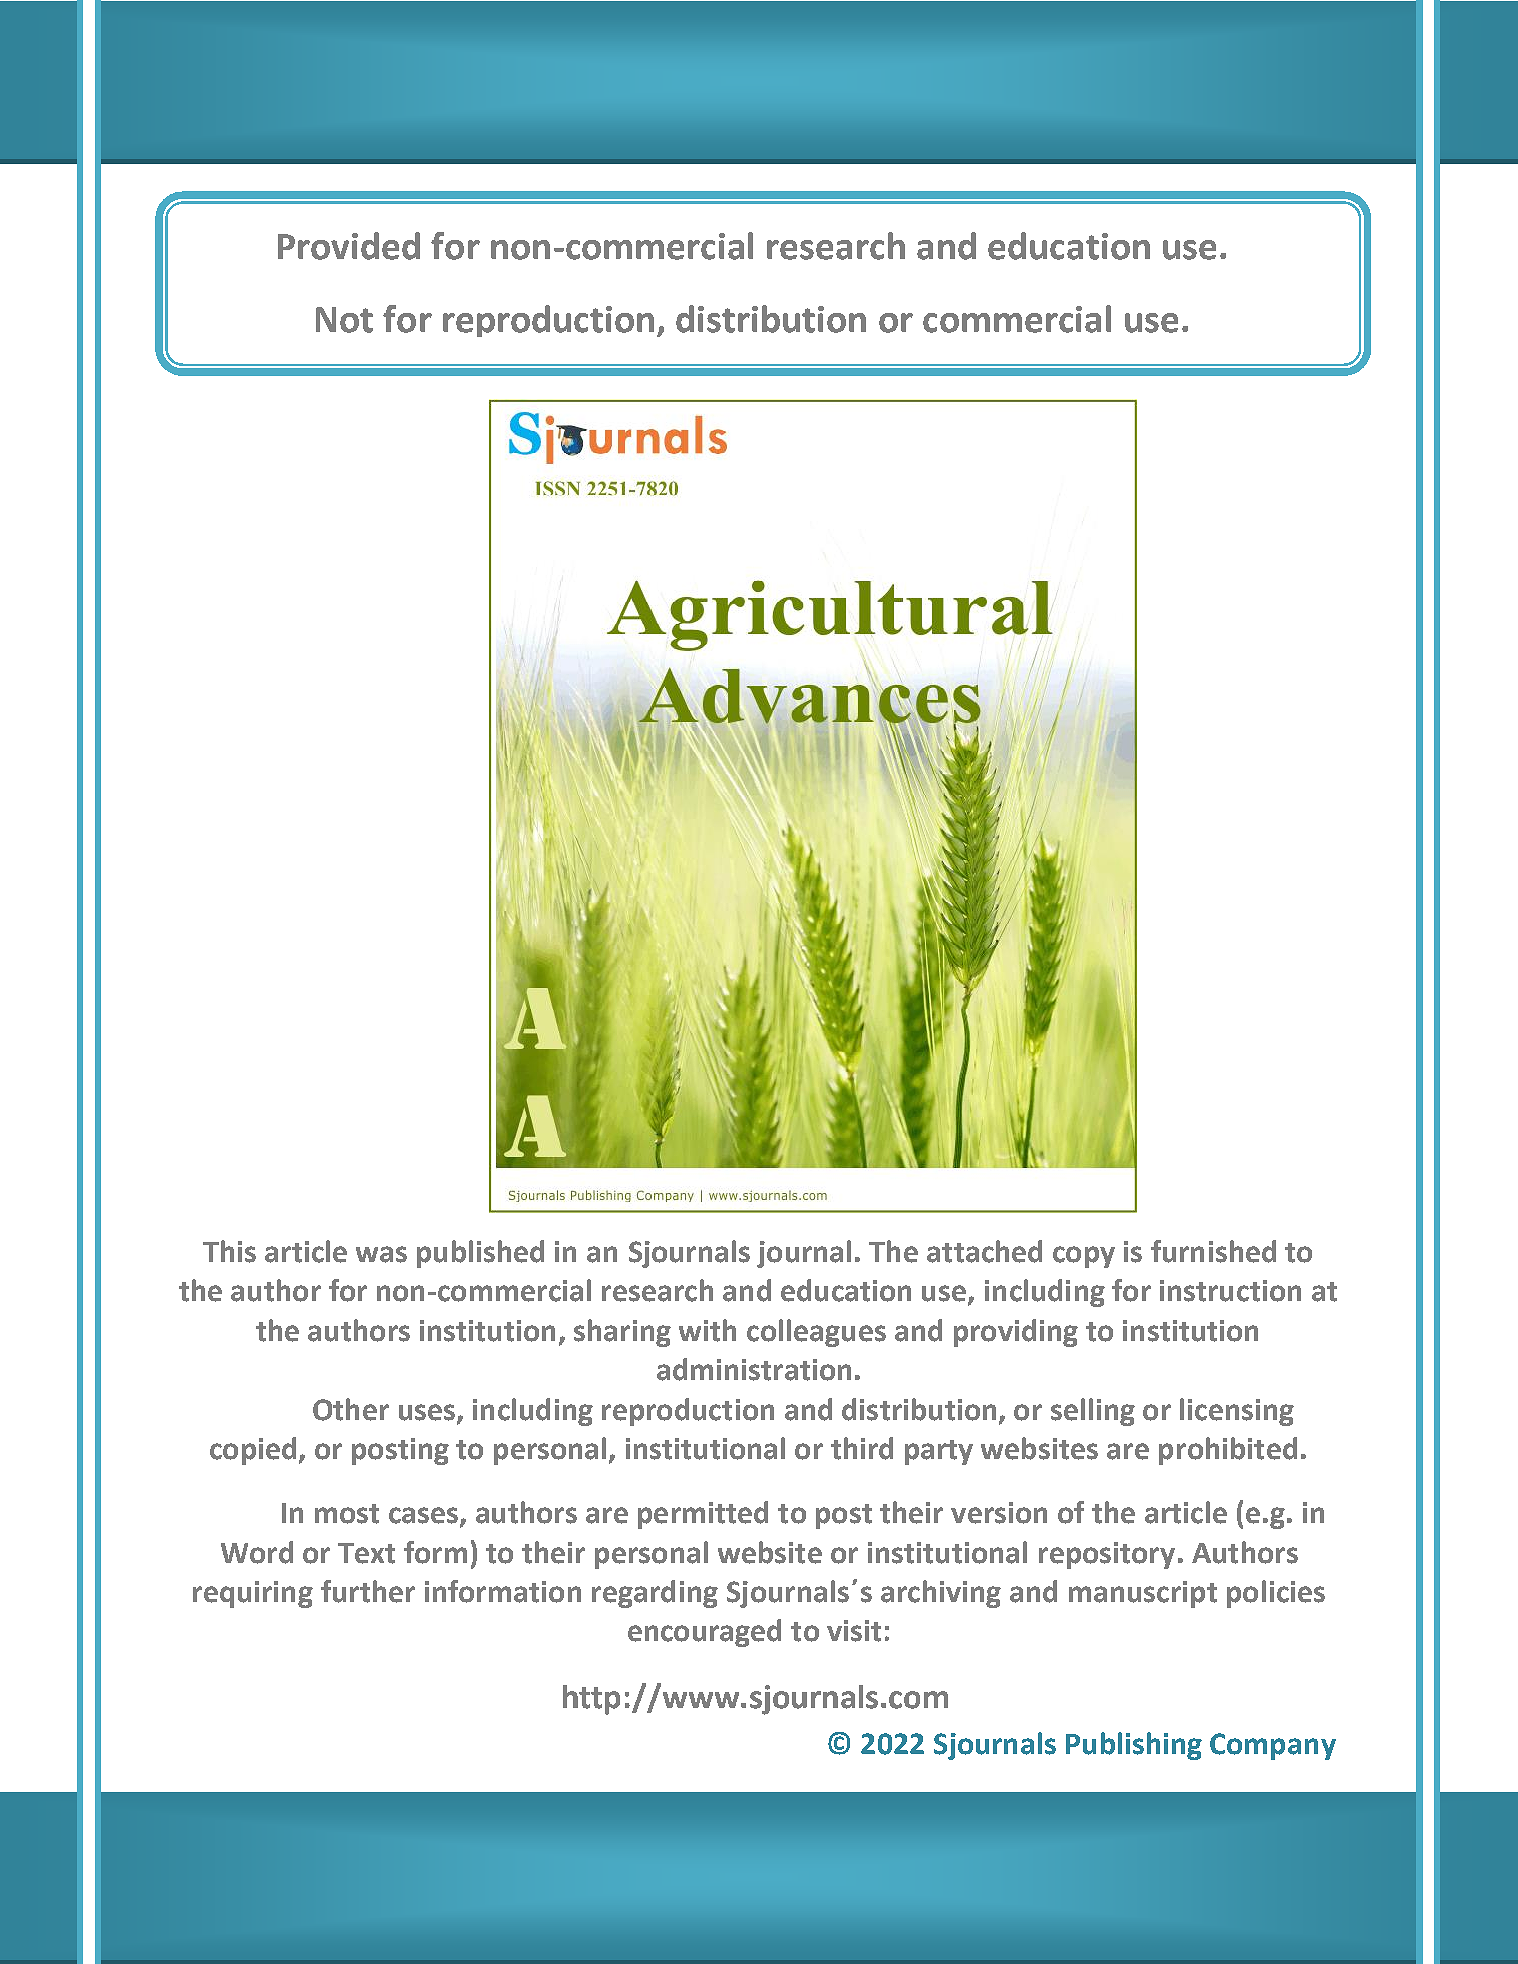  What do you see at coordinates (999, 1513) in the document?
I see `version` at bounding box center [999, 1513].
